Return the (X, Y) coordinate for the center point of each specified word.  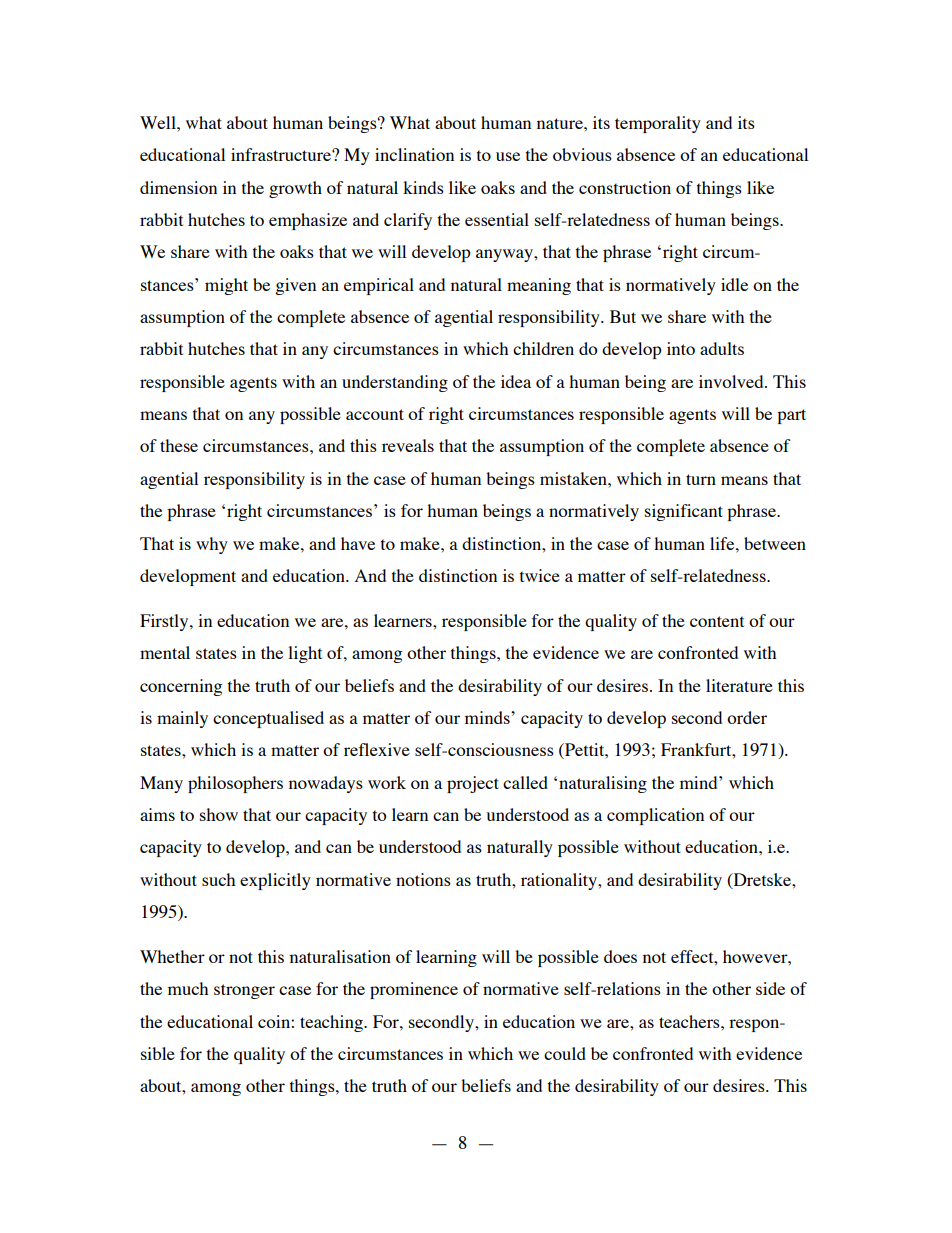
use (508, 156)
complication (655, 816)
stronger (244, 991)
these (179, 445)
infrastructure (282, 154)
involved (732, 381)
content (717, 621)
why (212, 545)
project (473, 784)
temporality (658, 124)
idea (516, 381)
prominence (414, 990)
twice (540, 575)
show (219, 814)
